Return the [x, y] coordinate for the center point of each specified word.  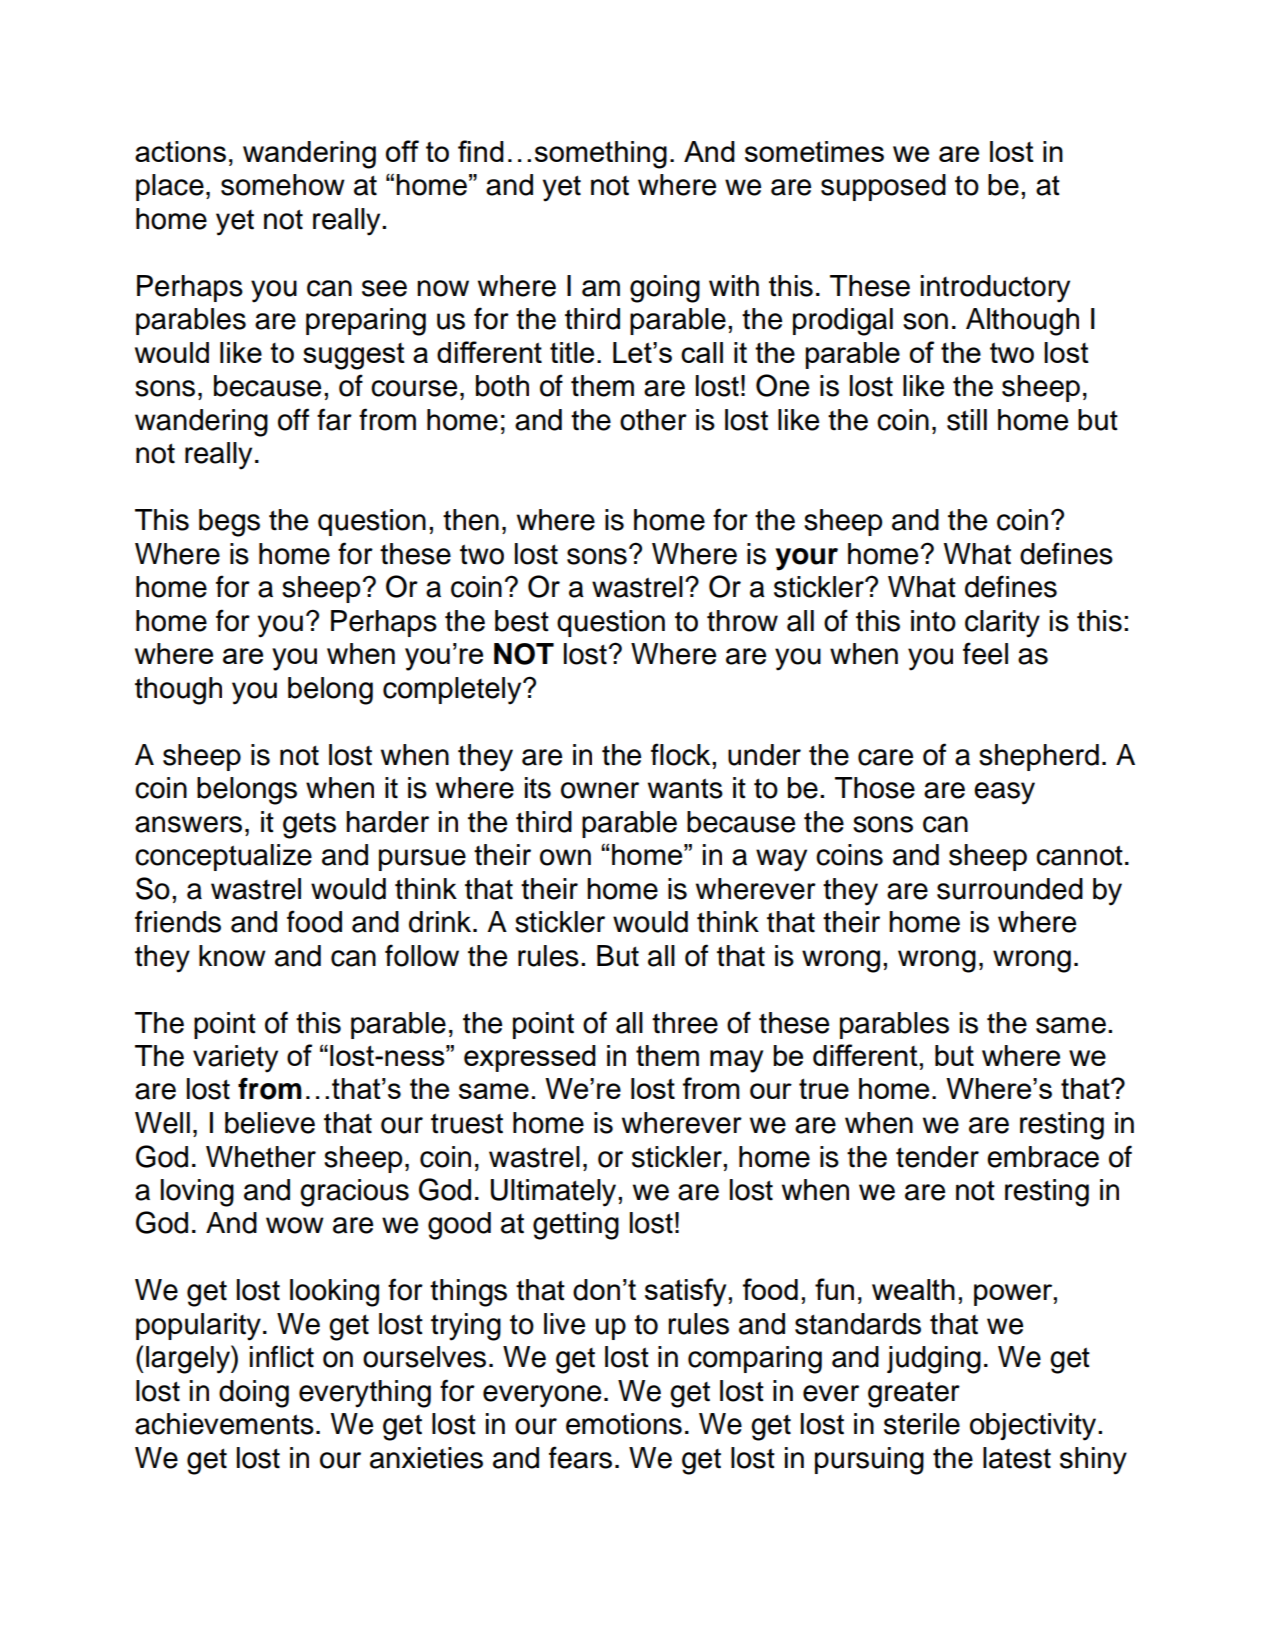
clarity [1002, 624]
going [665, 289]
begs [229, 523]
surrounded [1010, 889]
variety [235, 1059]
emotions [624, 1424]
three [685, 1023]
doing [254, 1394]
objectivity [1034, 1427]
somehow [283, 185]
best [522, 621]
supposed [883, 187]
